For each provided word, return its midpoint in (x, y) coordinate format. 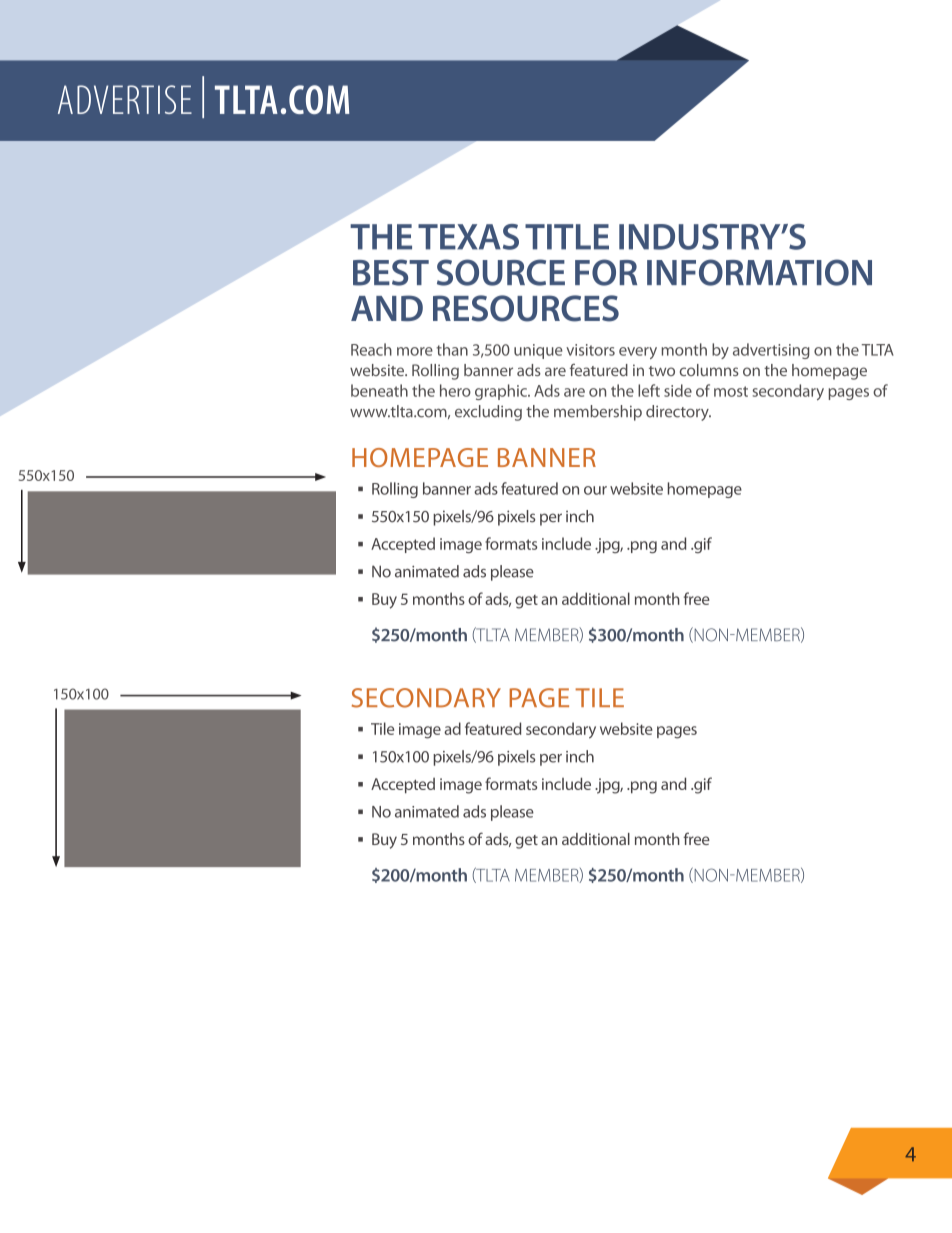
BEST (391, 272)
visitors (590, 350)
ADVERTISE (125, 99)
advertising (771, 351)
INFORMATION (759, 272)
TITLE (567, 237)
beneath (379, 390)
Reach (371, 349)
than (452, 349)
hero (455, 390)
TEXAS (468, 237)
